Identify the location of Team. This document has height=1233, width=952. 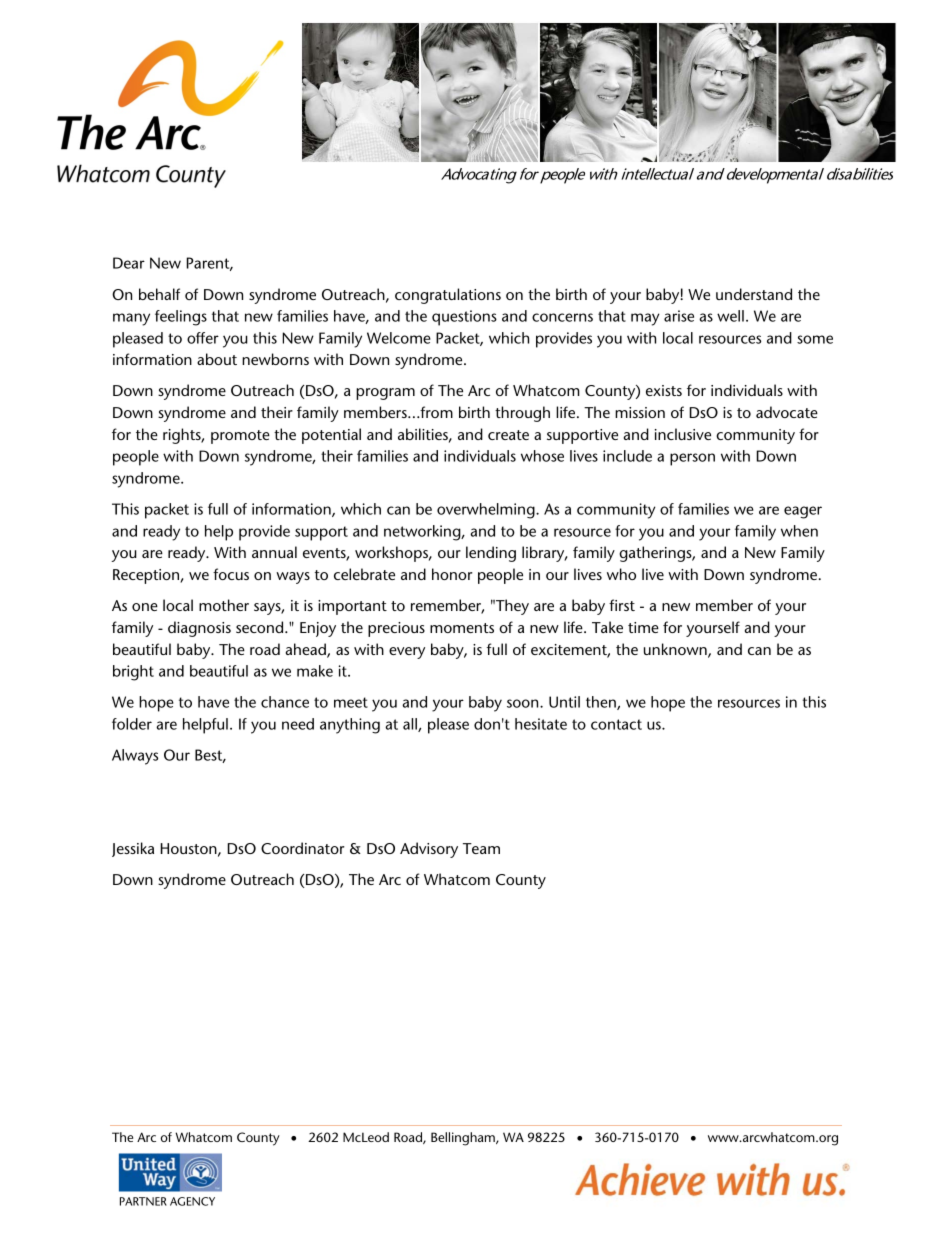
(481, 848).
